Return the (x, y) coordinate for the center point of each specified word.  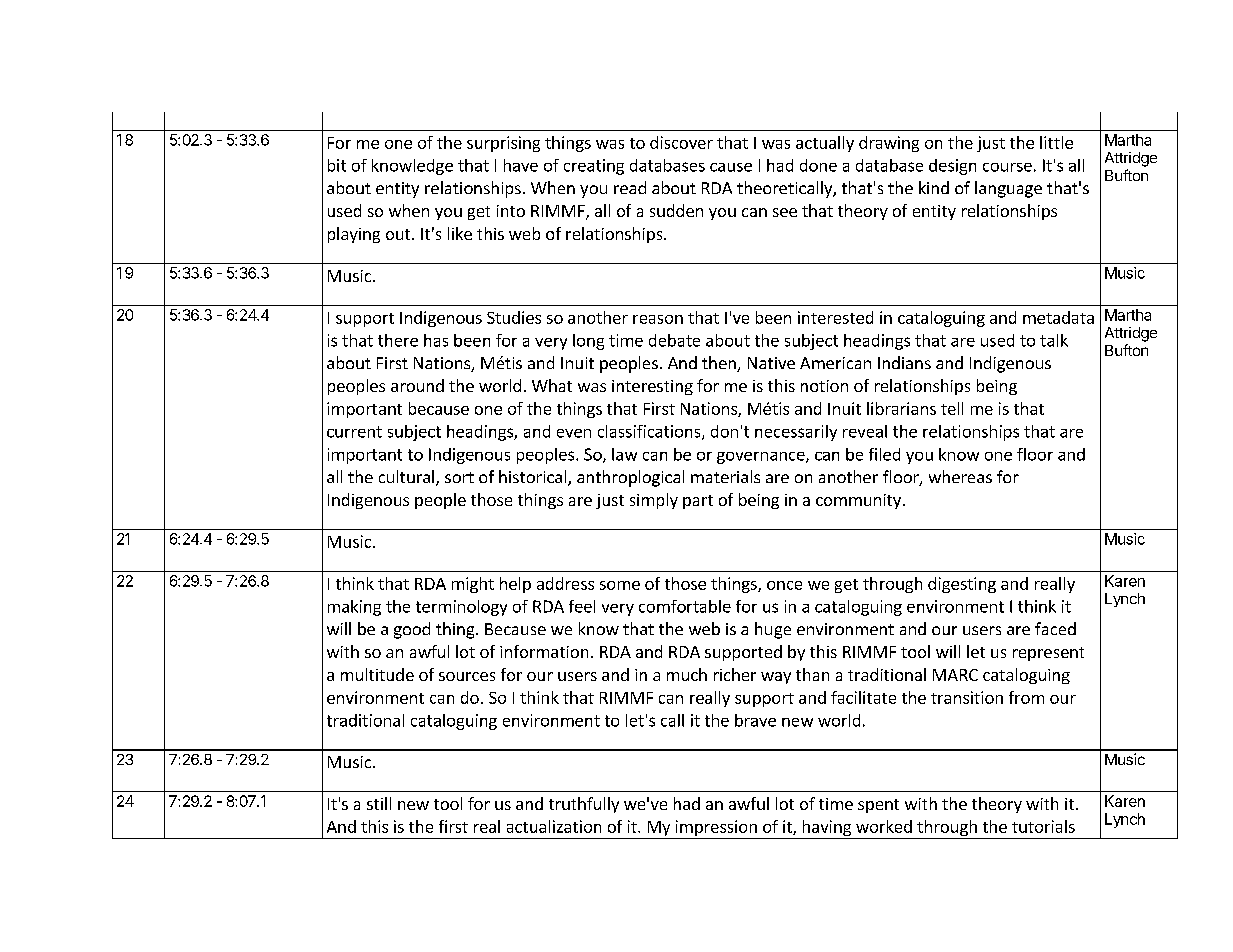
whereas (960, 476)
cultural (406, 476)
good (412, 630)
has (436, 340)
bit (337, 165)
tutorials (1043, 826)
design (952, 167)
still (379, 803)
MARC (955, 675)
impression (716, 829)
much (687, 674)
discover (681, 142)
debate (674, 340)
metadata (1058, 317)
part (698, 502)
